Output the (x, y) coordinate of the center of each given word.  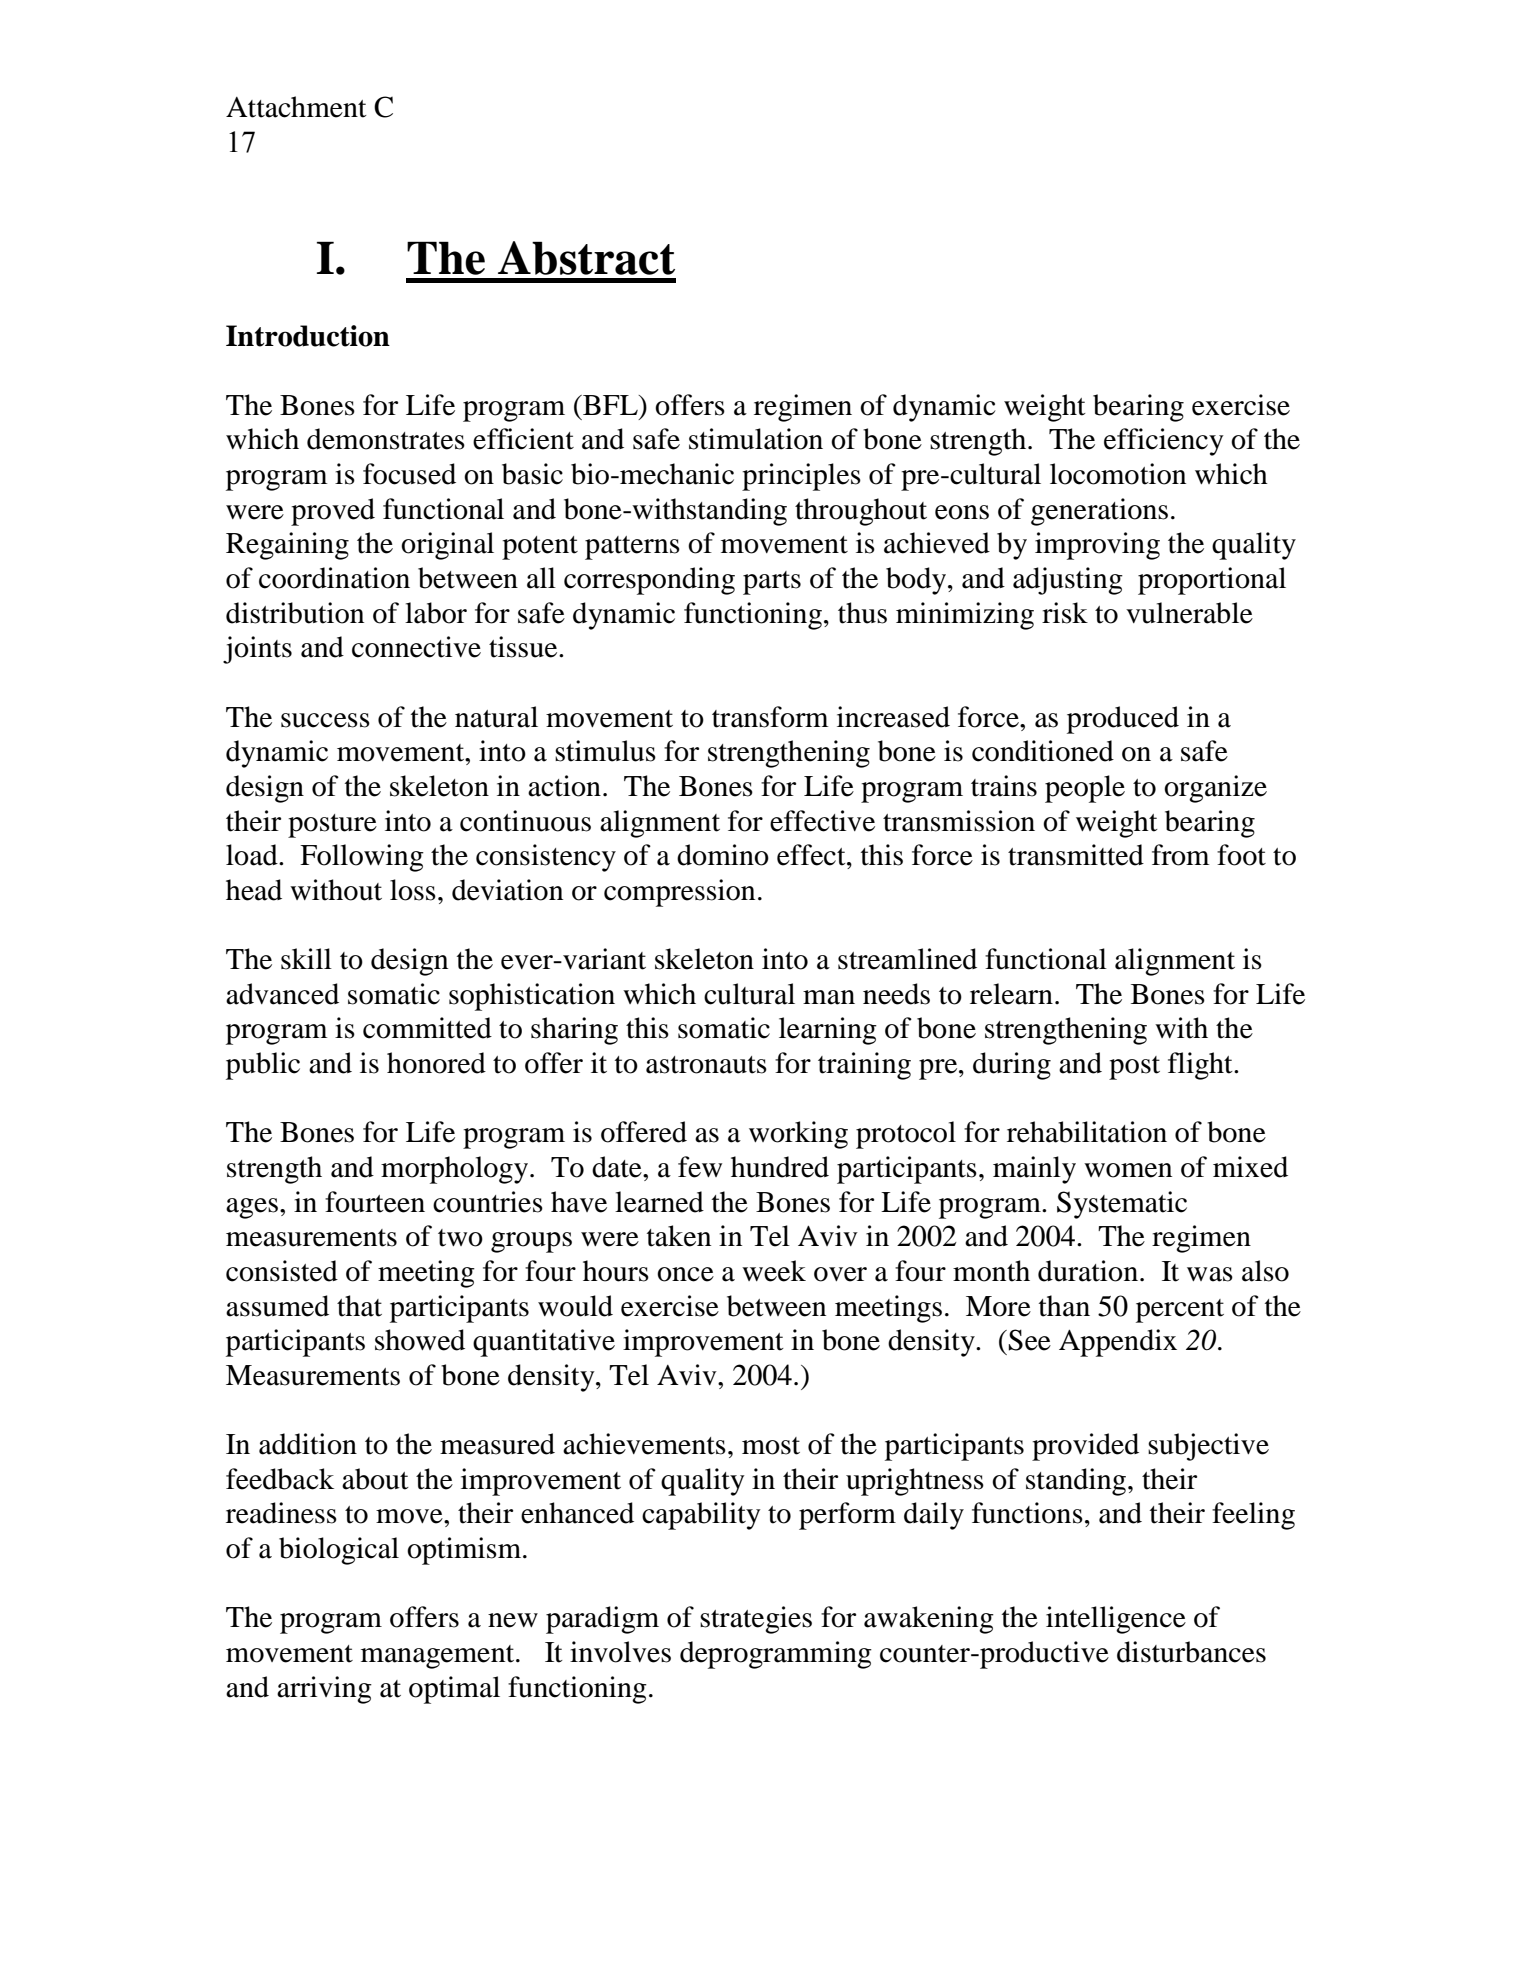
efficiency (1164, 442)
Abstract (586, 258)
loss (413, 890)
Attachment (296, 107)
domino (723, 855)
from (1181, 855)
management (439, 1657)
